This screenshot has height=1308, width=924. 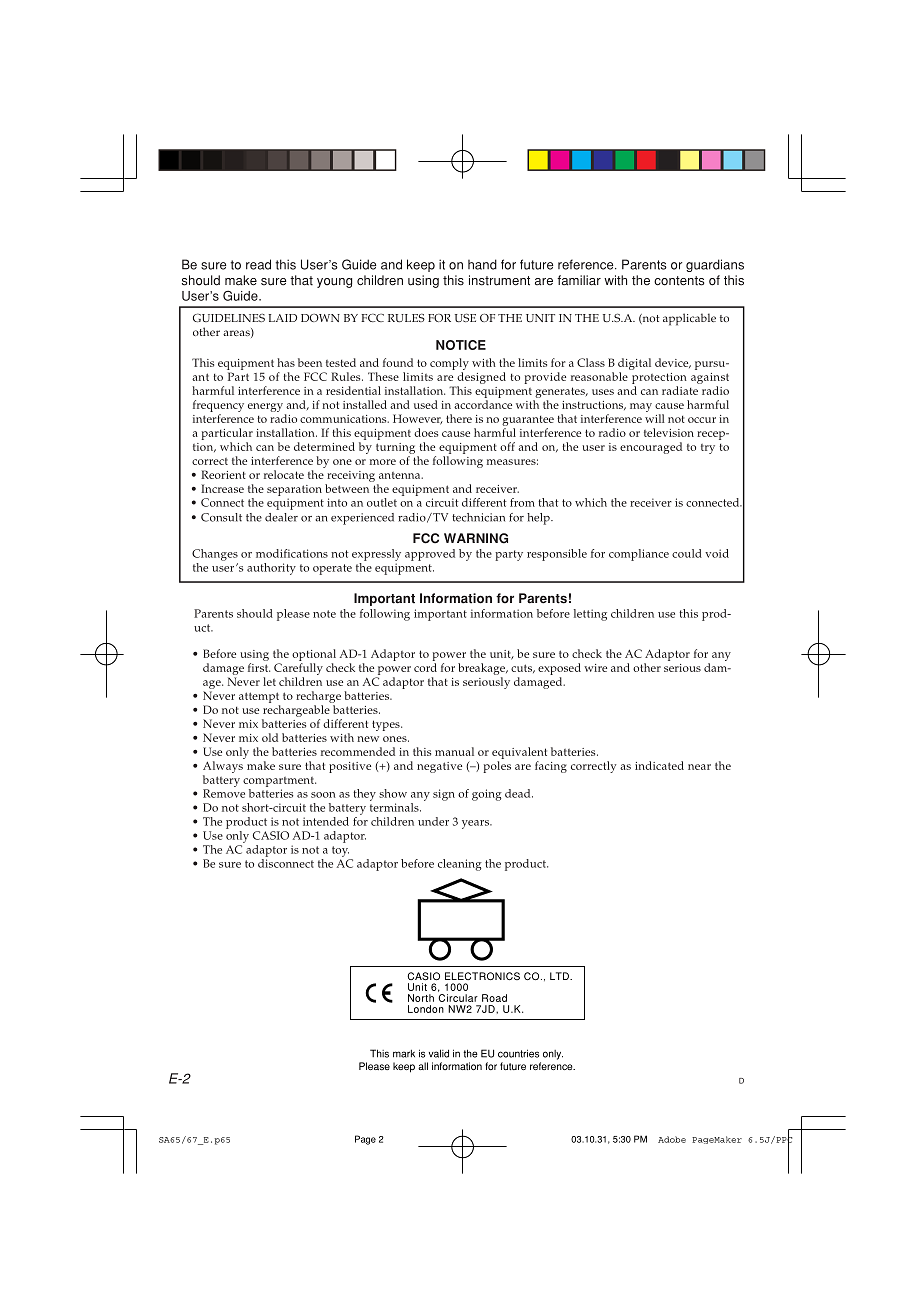 What do you see at coordinates (271, 569) in the screenshot?
I see `authority` at bounding box center [271, 569].
